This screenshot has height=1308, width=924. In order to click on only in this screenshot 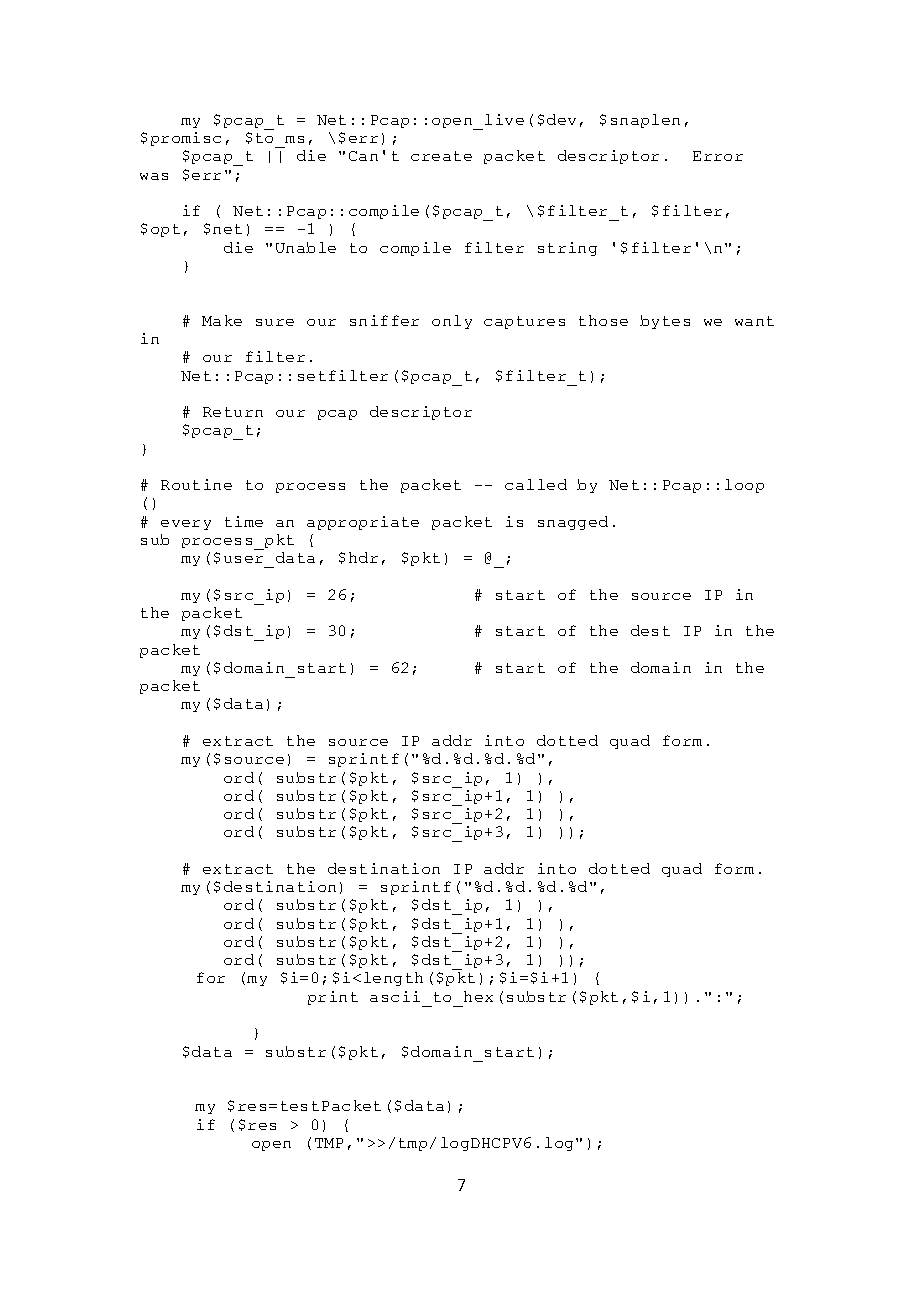, I will do `click(452, 322)`.
